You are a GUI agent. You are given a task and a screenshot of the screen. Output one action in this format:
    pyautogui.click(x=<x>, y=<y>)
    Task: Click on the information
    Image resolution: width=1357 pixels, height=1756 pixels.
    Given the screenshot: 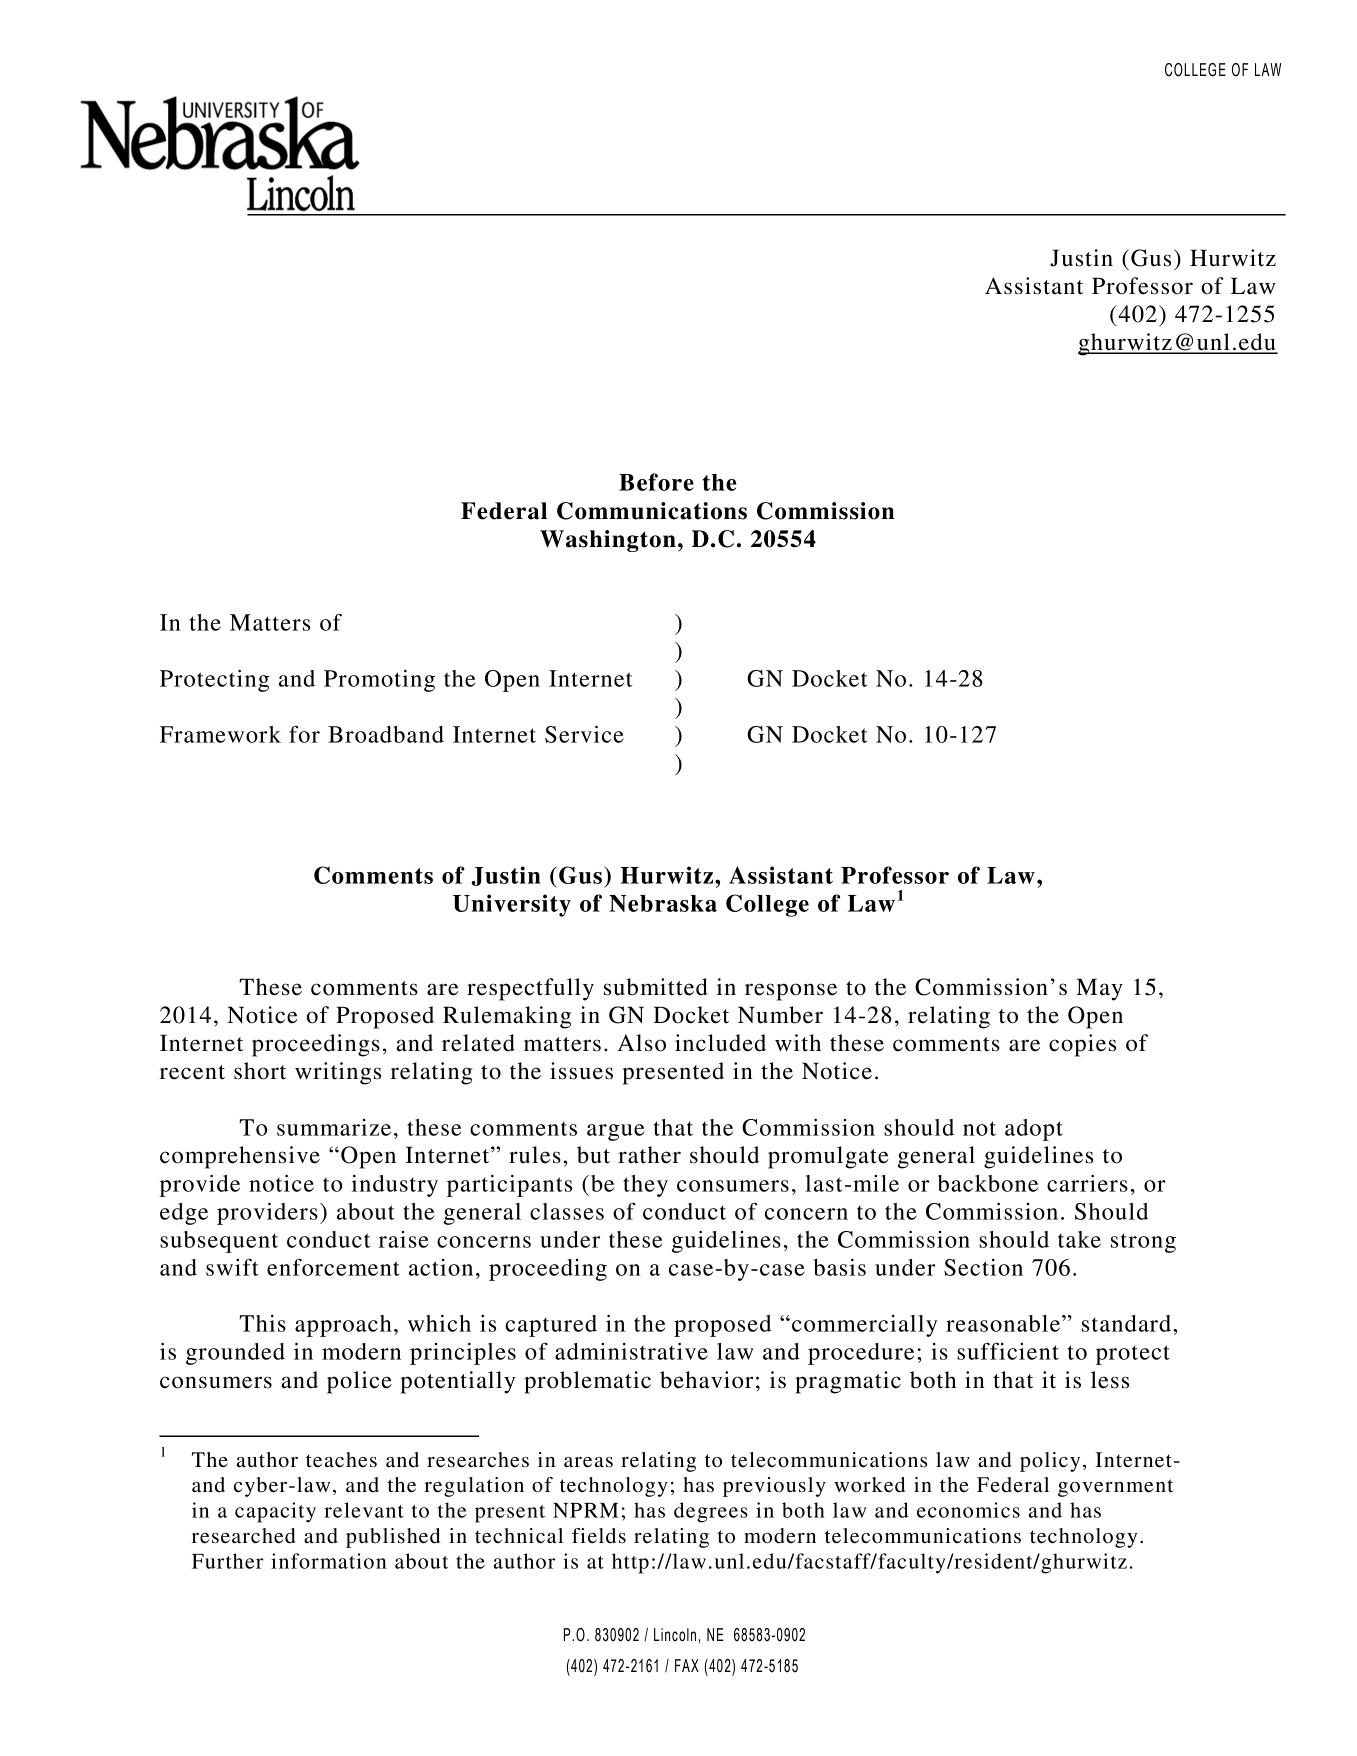 What is the action you would take?
    pyautogui.click(x=329, y=1561)
